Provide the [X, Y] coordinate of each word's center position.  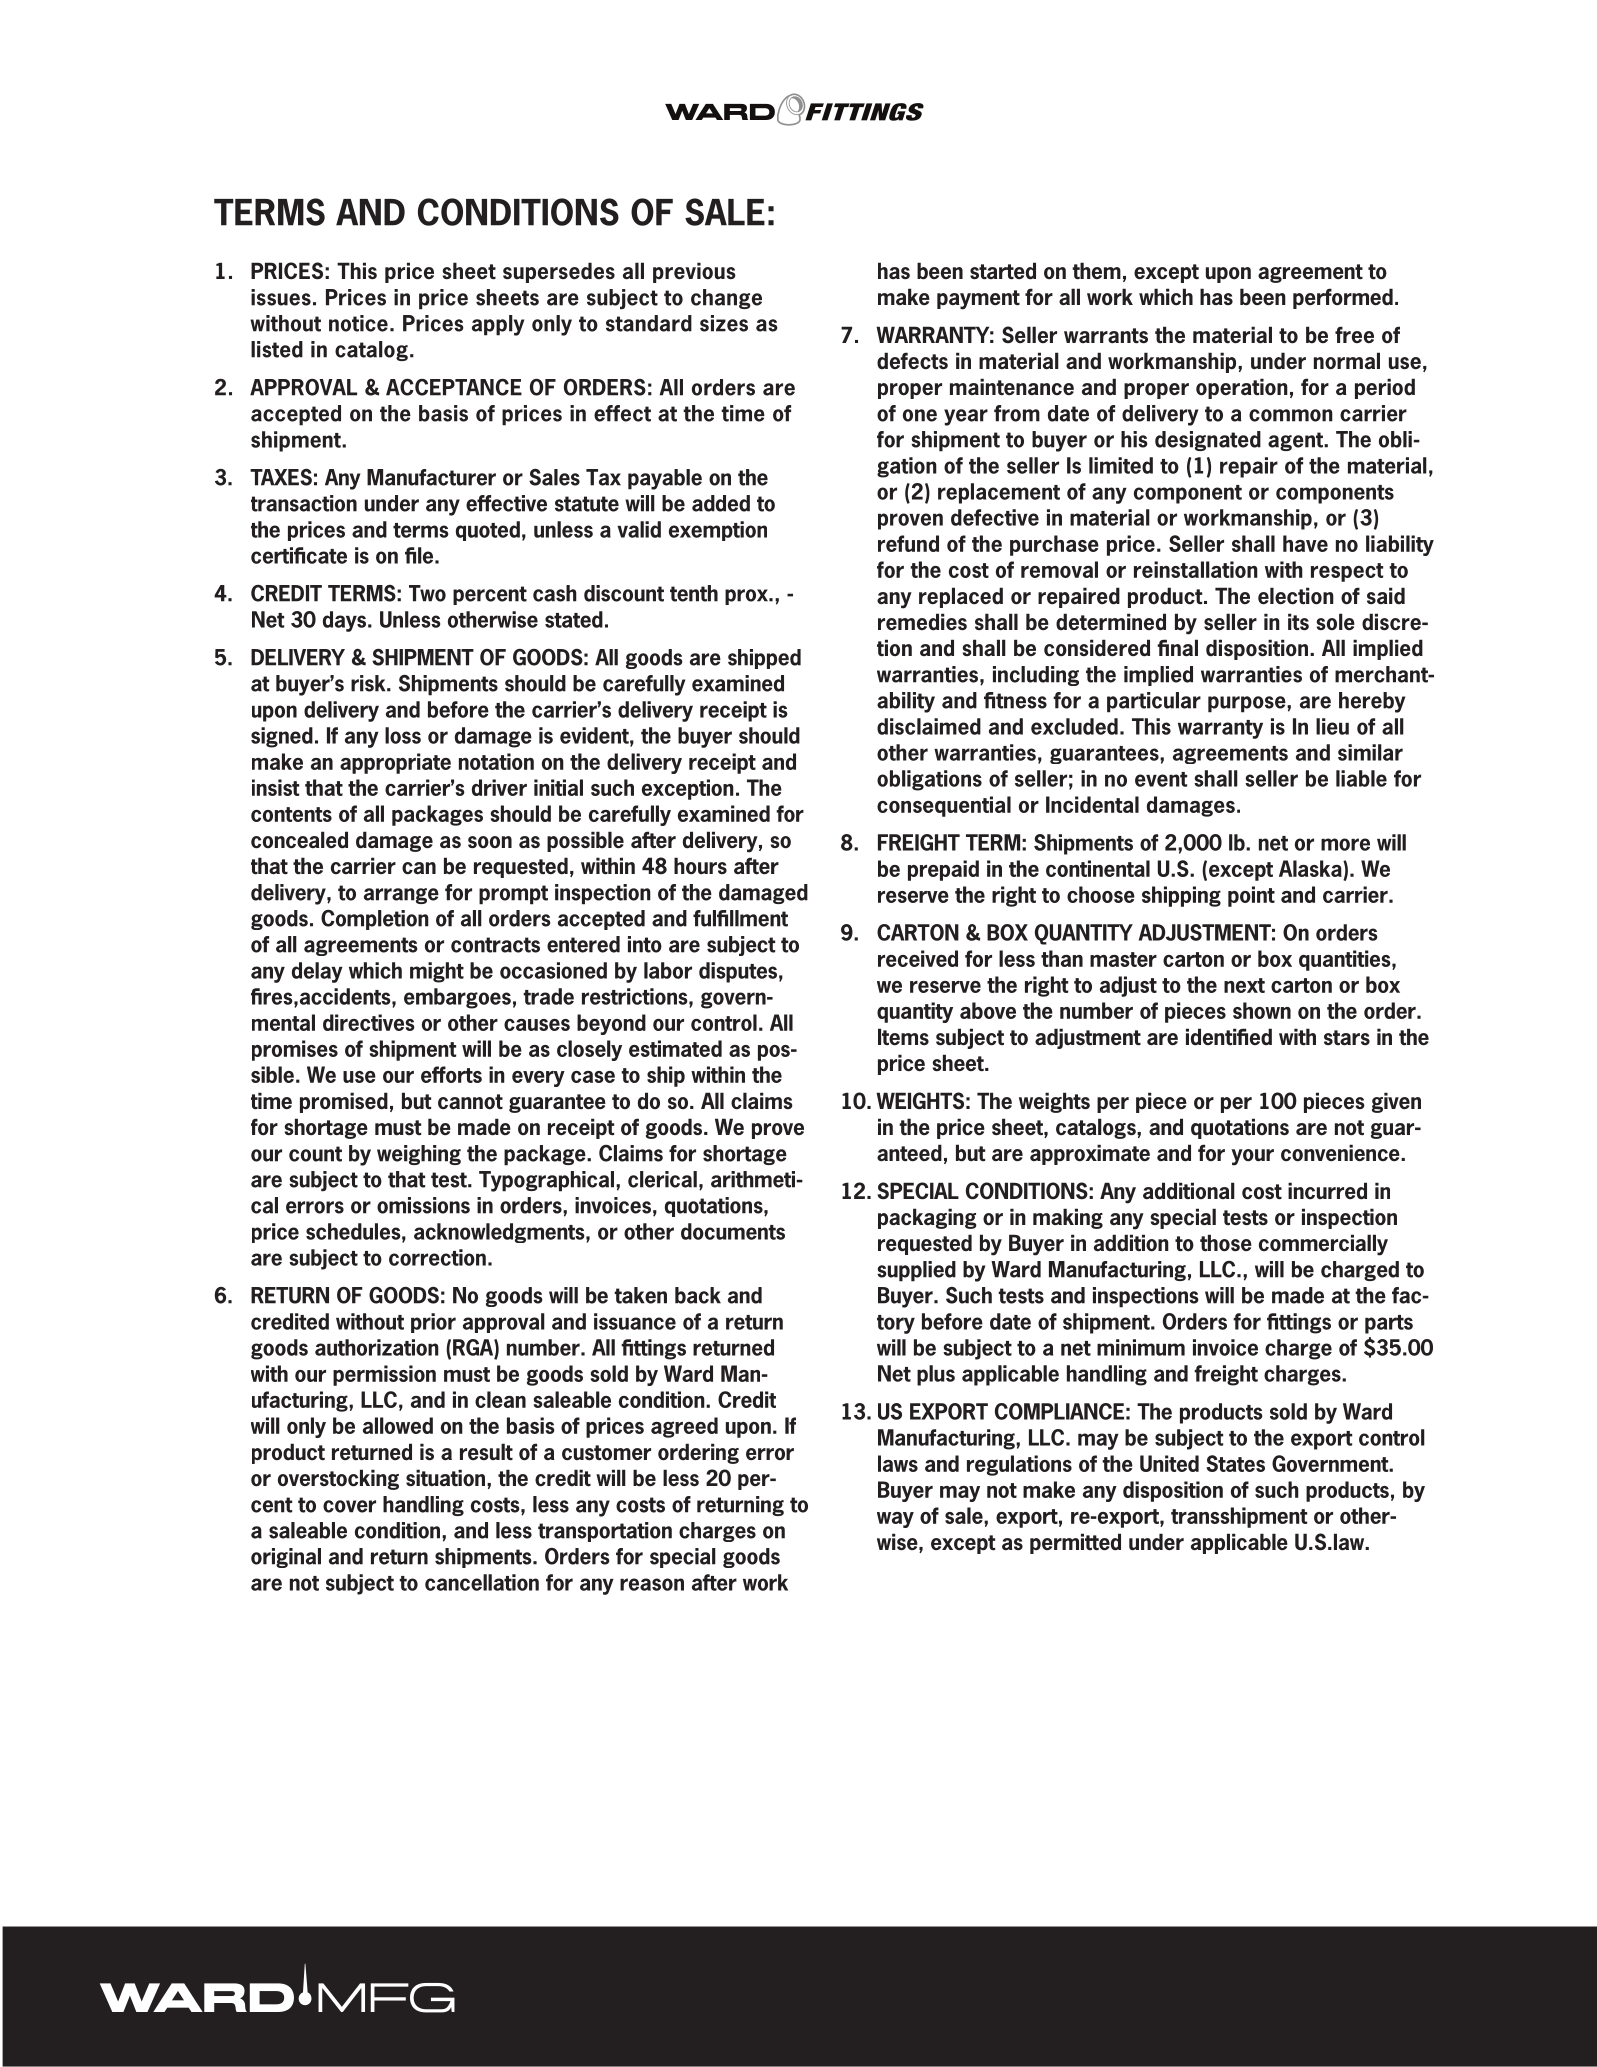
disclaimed [929, 726]
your [1252, 1157]
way [895, 1520]
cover [349, 1506]
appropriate [395, 763]
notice [358, 323]
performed [1343, 298]
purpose [1248, 704]
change [726, 299]
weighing [419, 1155]
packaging [927, 1218]
